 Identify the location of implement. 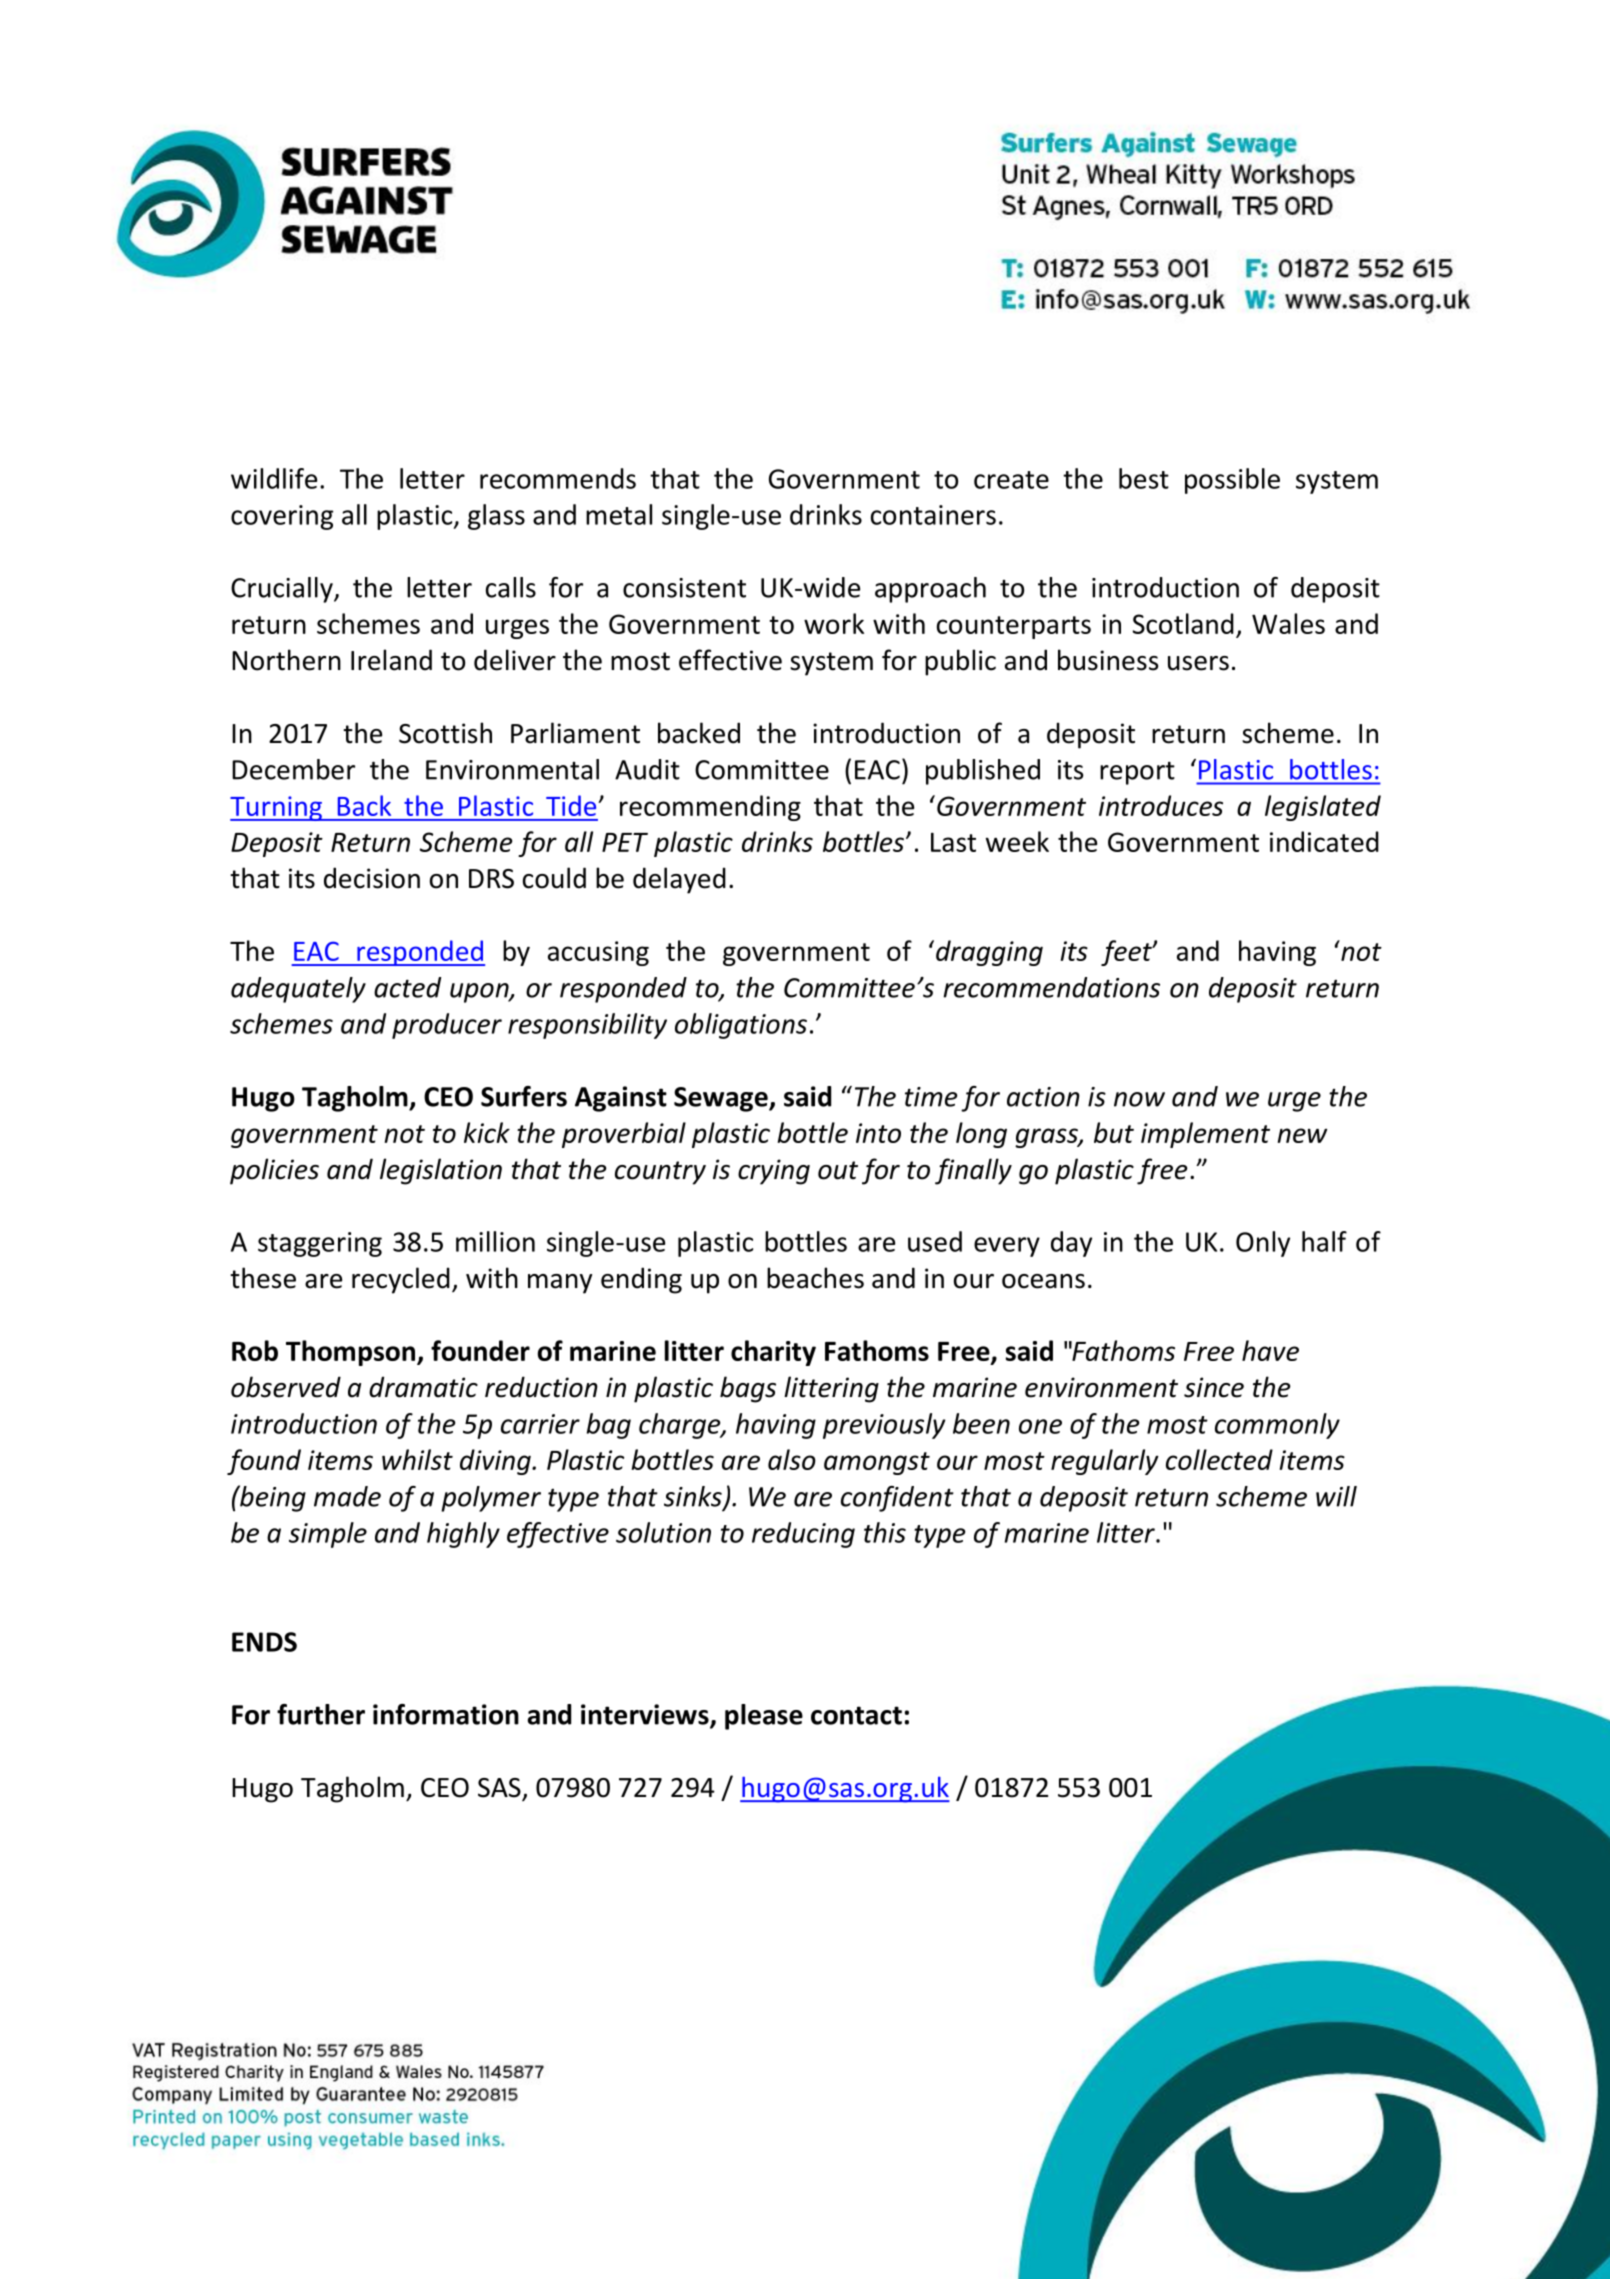
(1205, 1135).
